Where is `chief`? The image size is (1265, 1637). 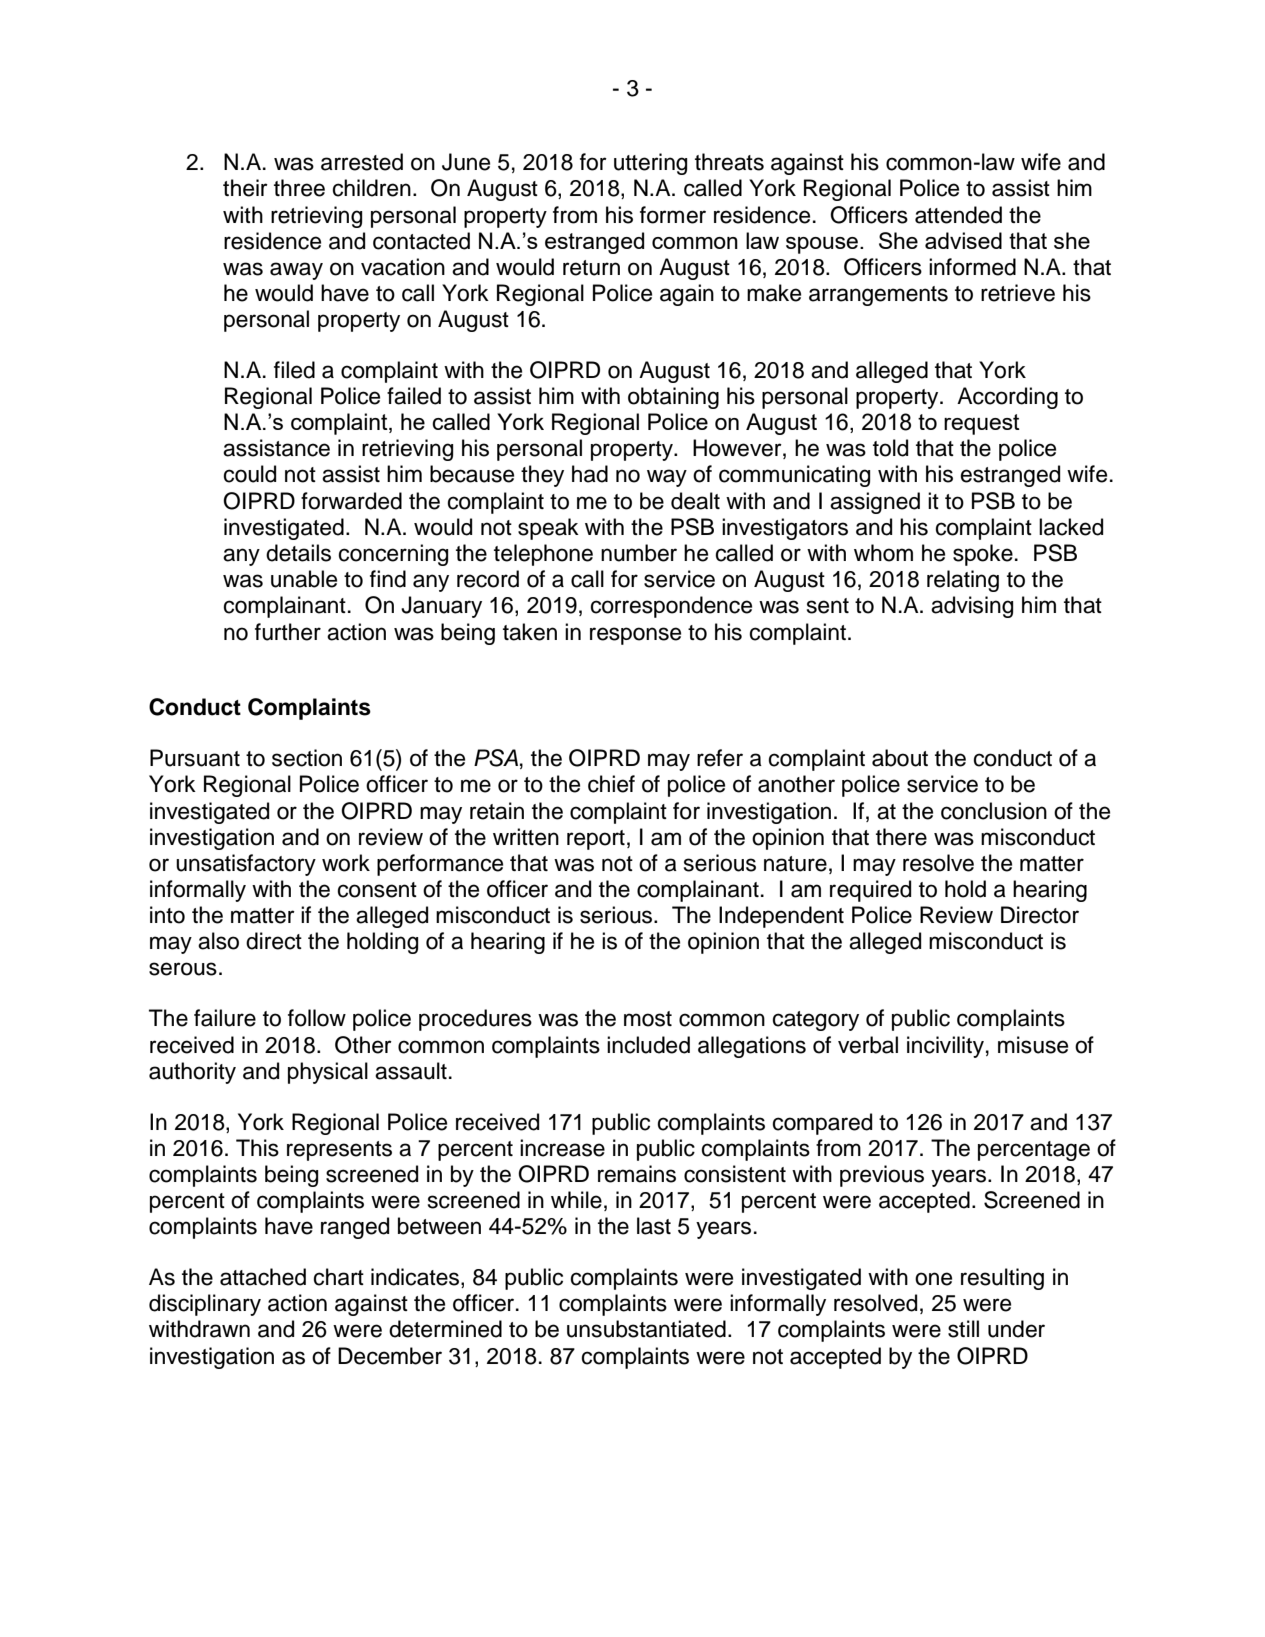 chief is located at coordinates (611, 784).
